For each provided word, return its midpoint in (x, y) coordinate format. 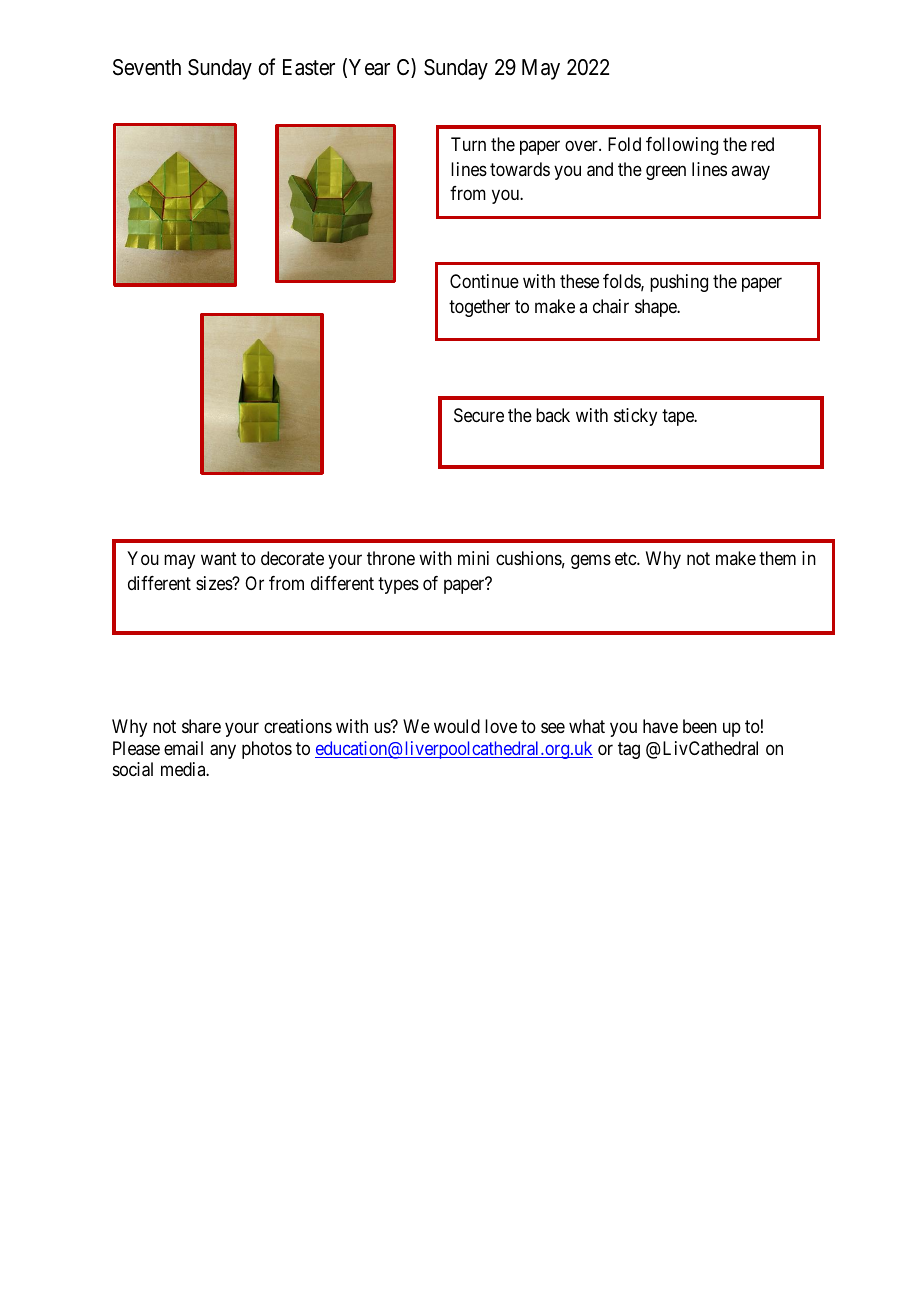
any (223, 751)
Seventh (147, 67)
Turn (468, 144)
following (682, 146)
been (700, 726)
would (457, 726)
